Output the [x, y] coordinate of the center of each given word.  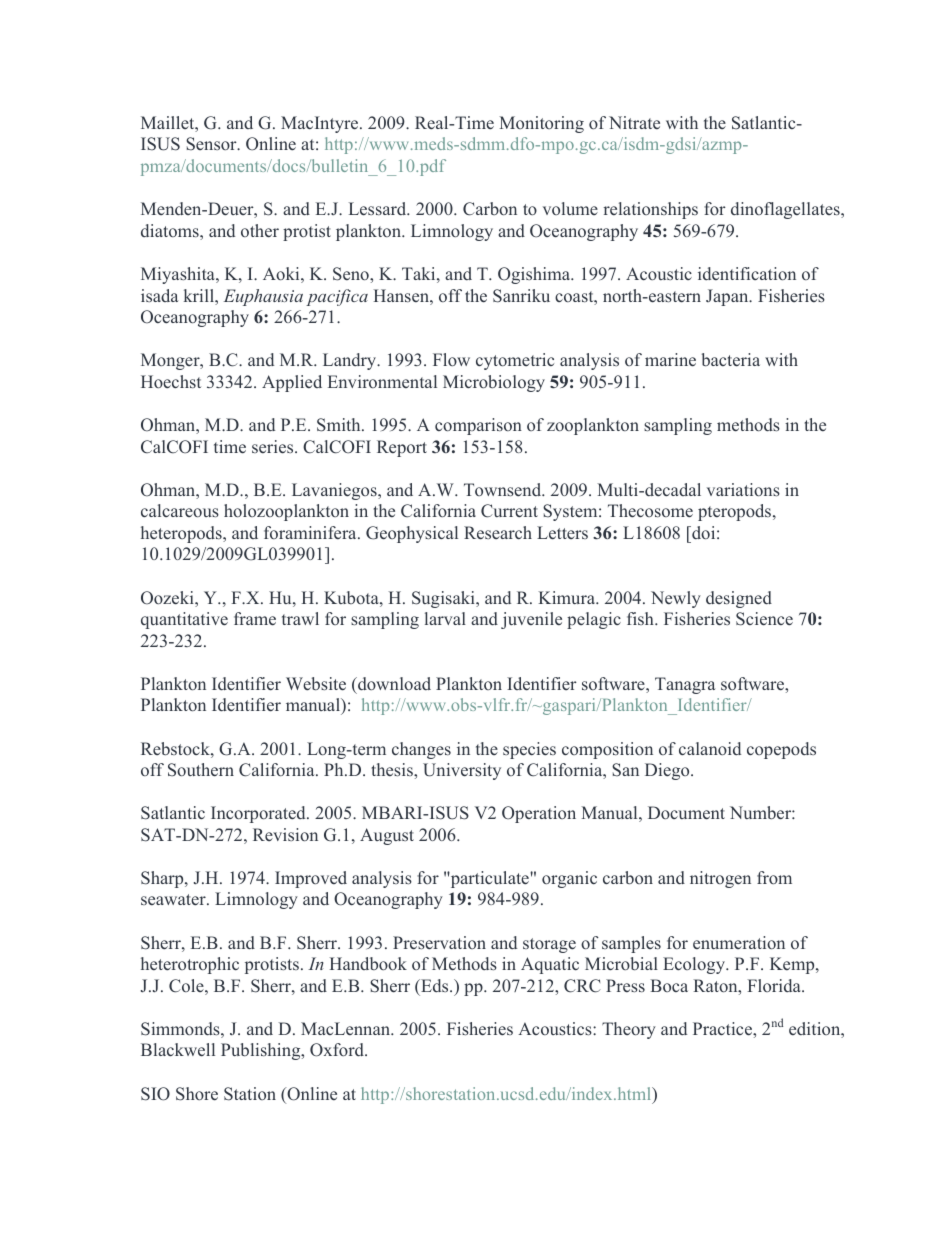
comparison [478, 426]
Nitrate [634, 122]
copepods [781, 750]
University [462, 771]
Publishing [262, 1051]
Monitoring [541, 124]
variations [743, 490]
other [260, 231]
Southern [201, 770]
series [274, 447]
